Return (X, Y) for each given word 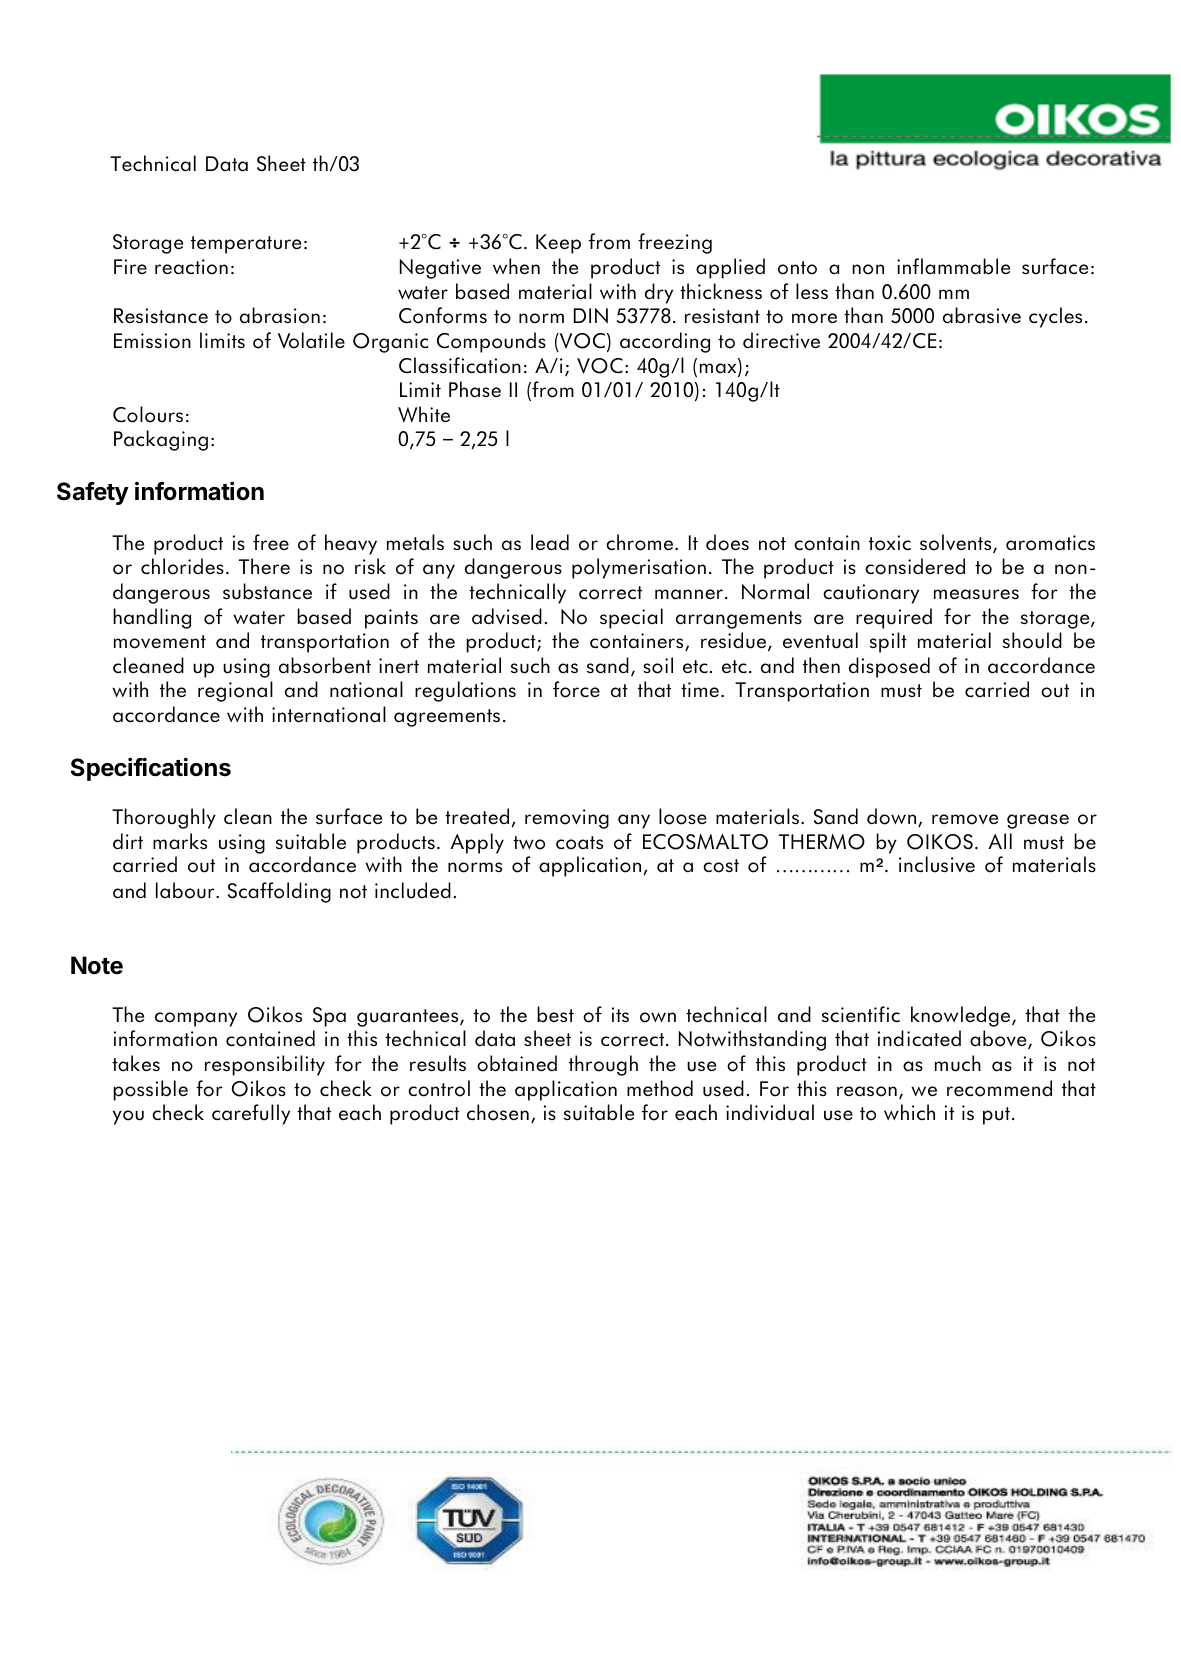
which (909, 1112)
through (603, 1065)
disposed (889, 667)
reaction (191, 267)
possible (150, 1090)
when (516, 266)
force (576, 689)
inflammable (953, 266)
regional (235, 691)
